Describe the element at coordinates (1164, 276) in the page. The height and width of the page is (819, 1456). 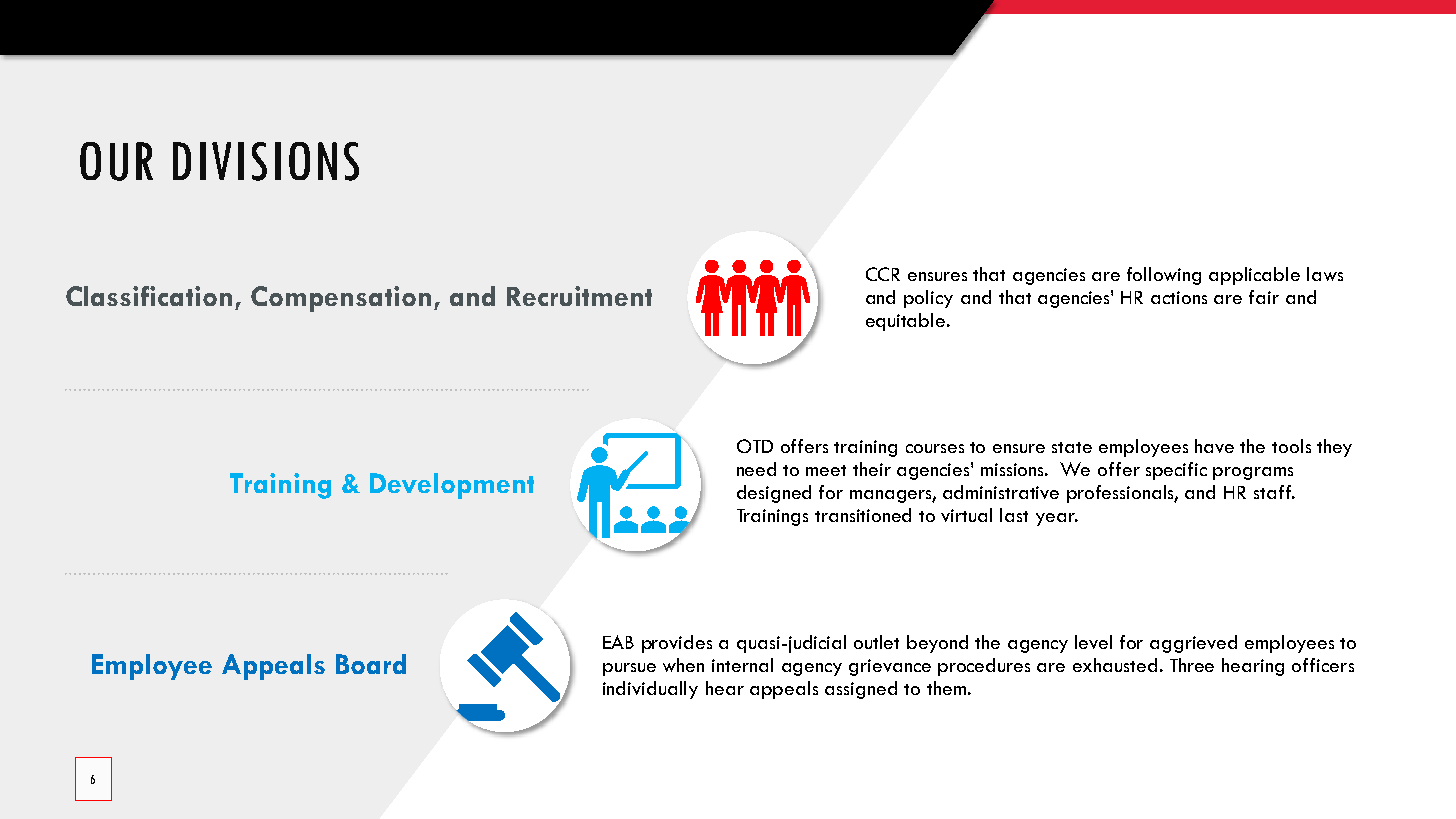
I see `following` at that location.
